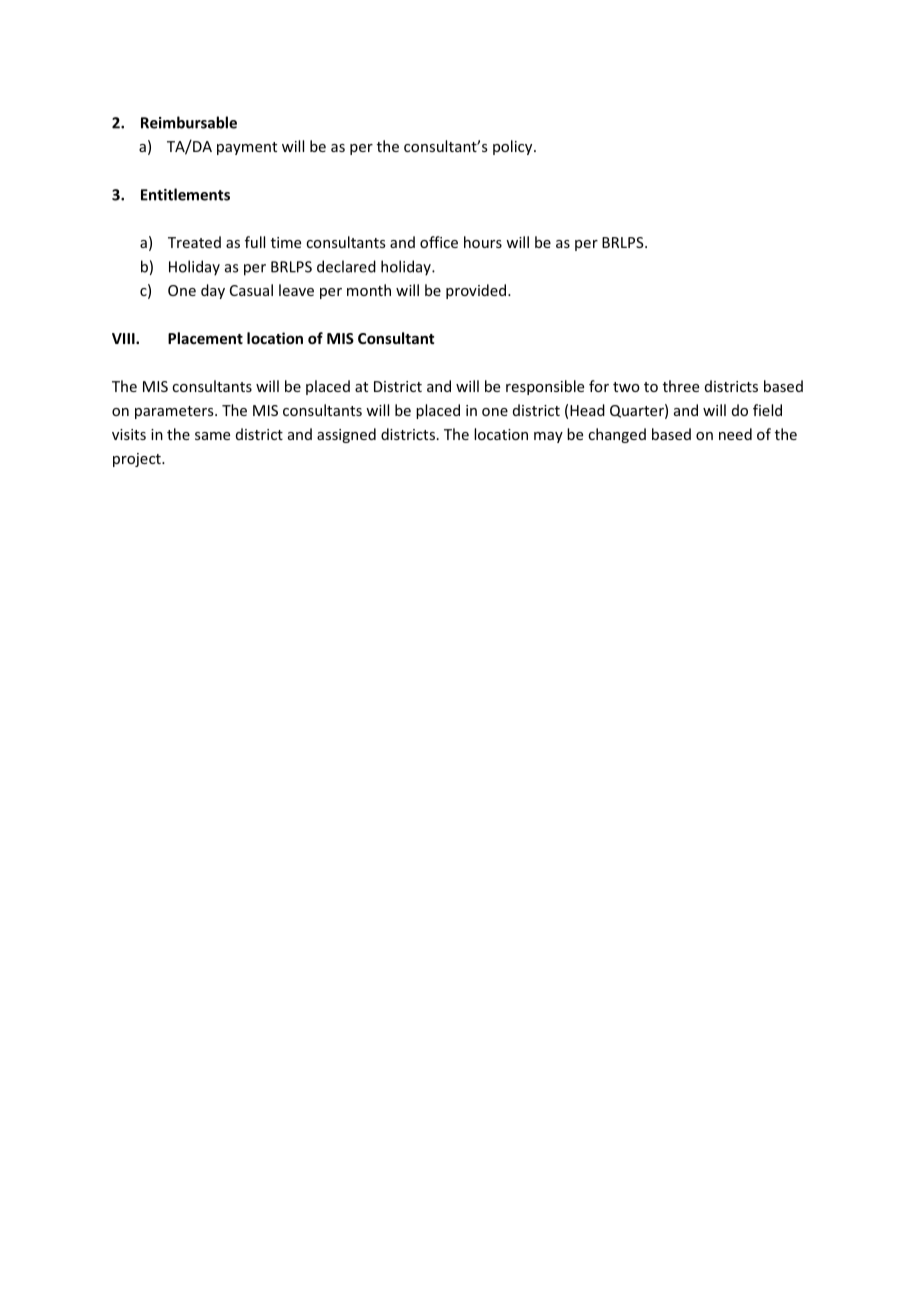  I want to click on hours, so click(483, 242).
